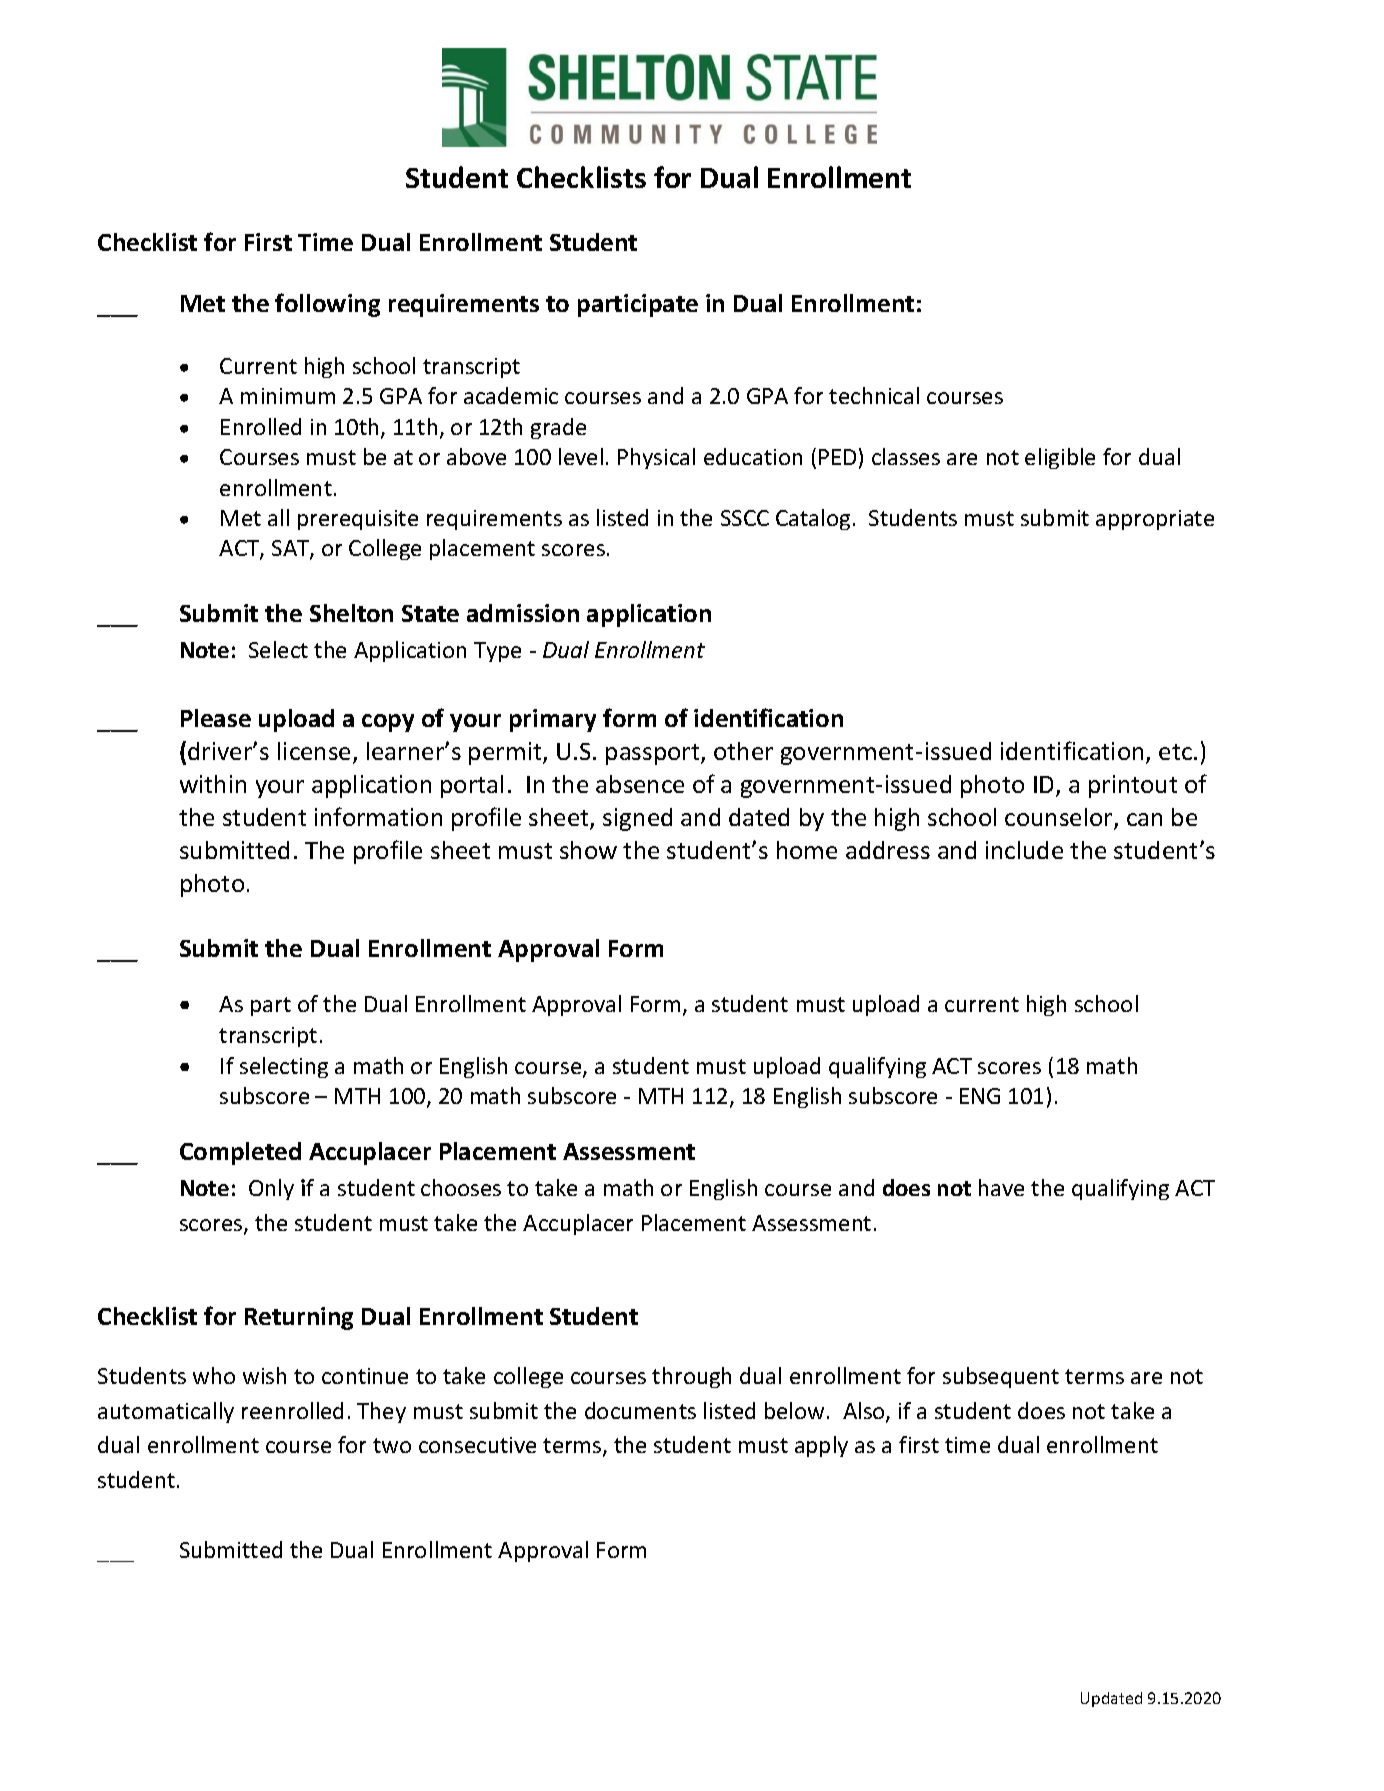  Describe the element at coordinates (874, 395) in the image. I see `technical` at that location.
